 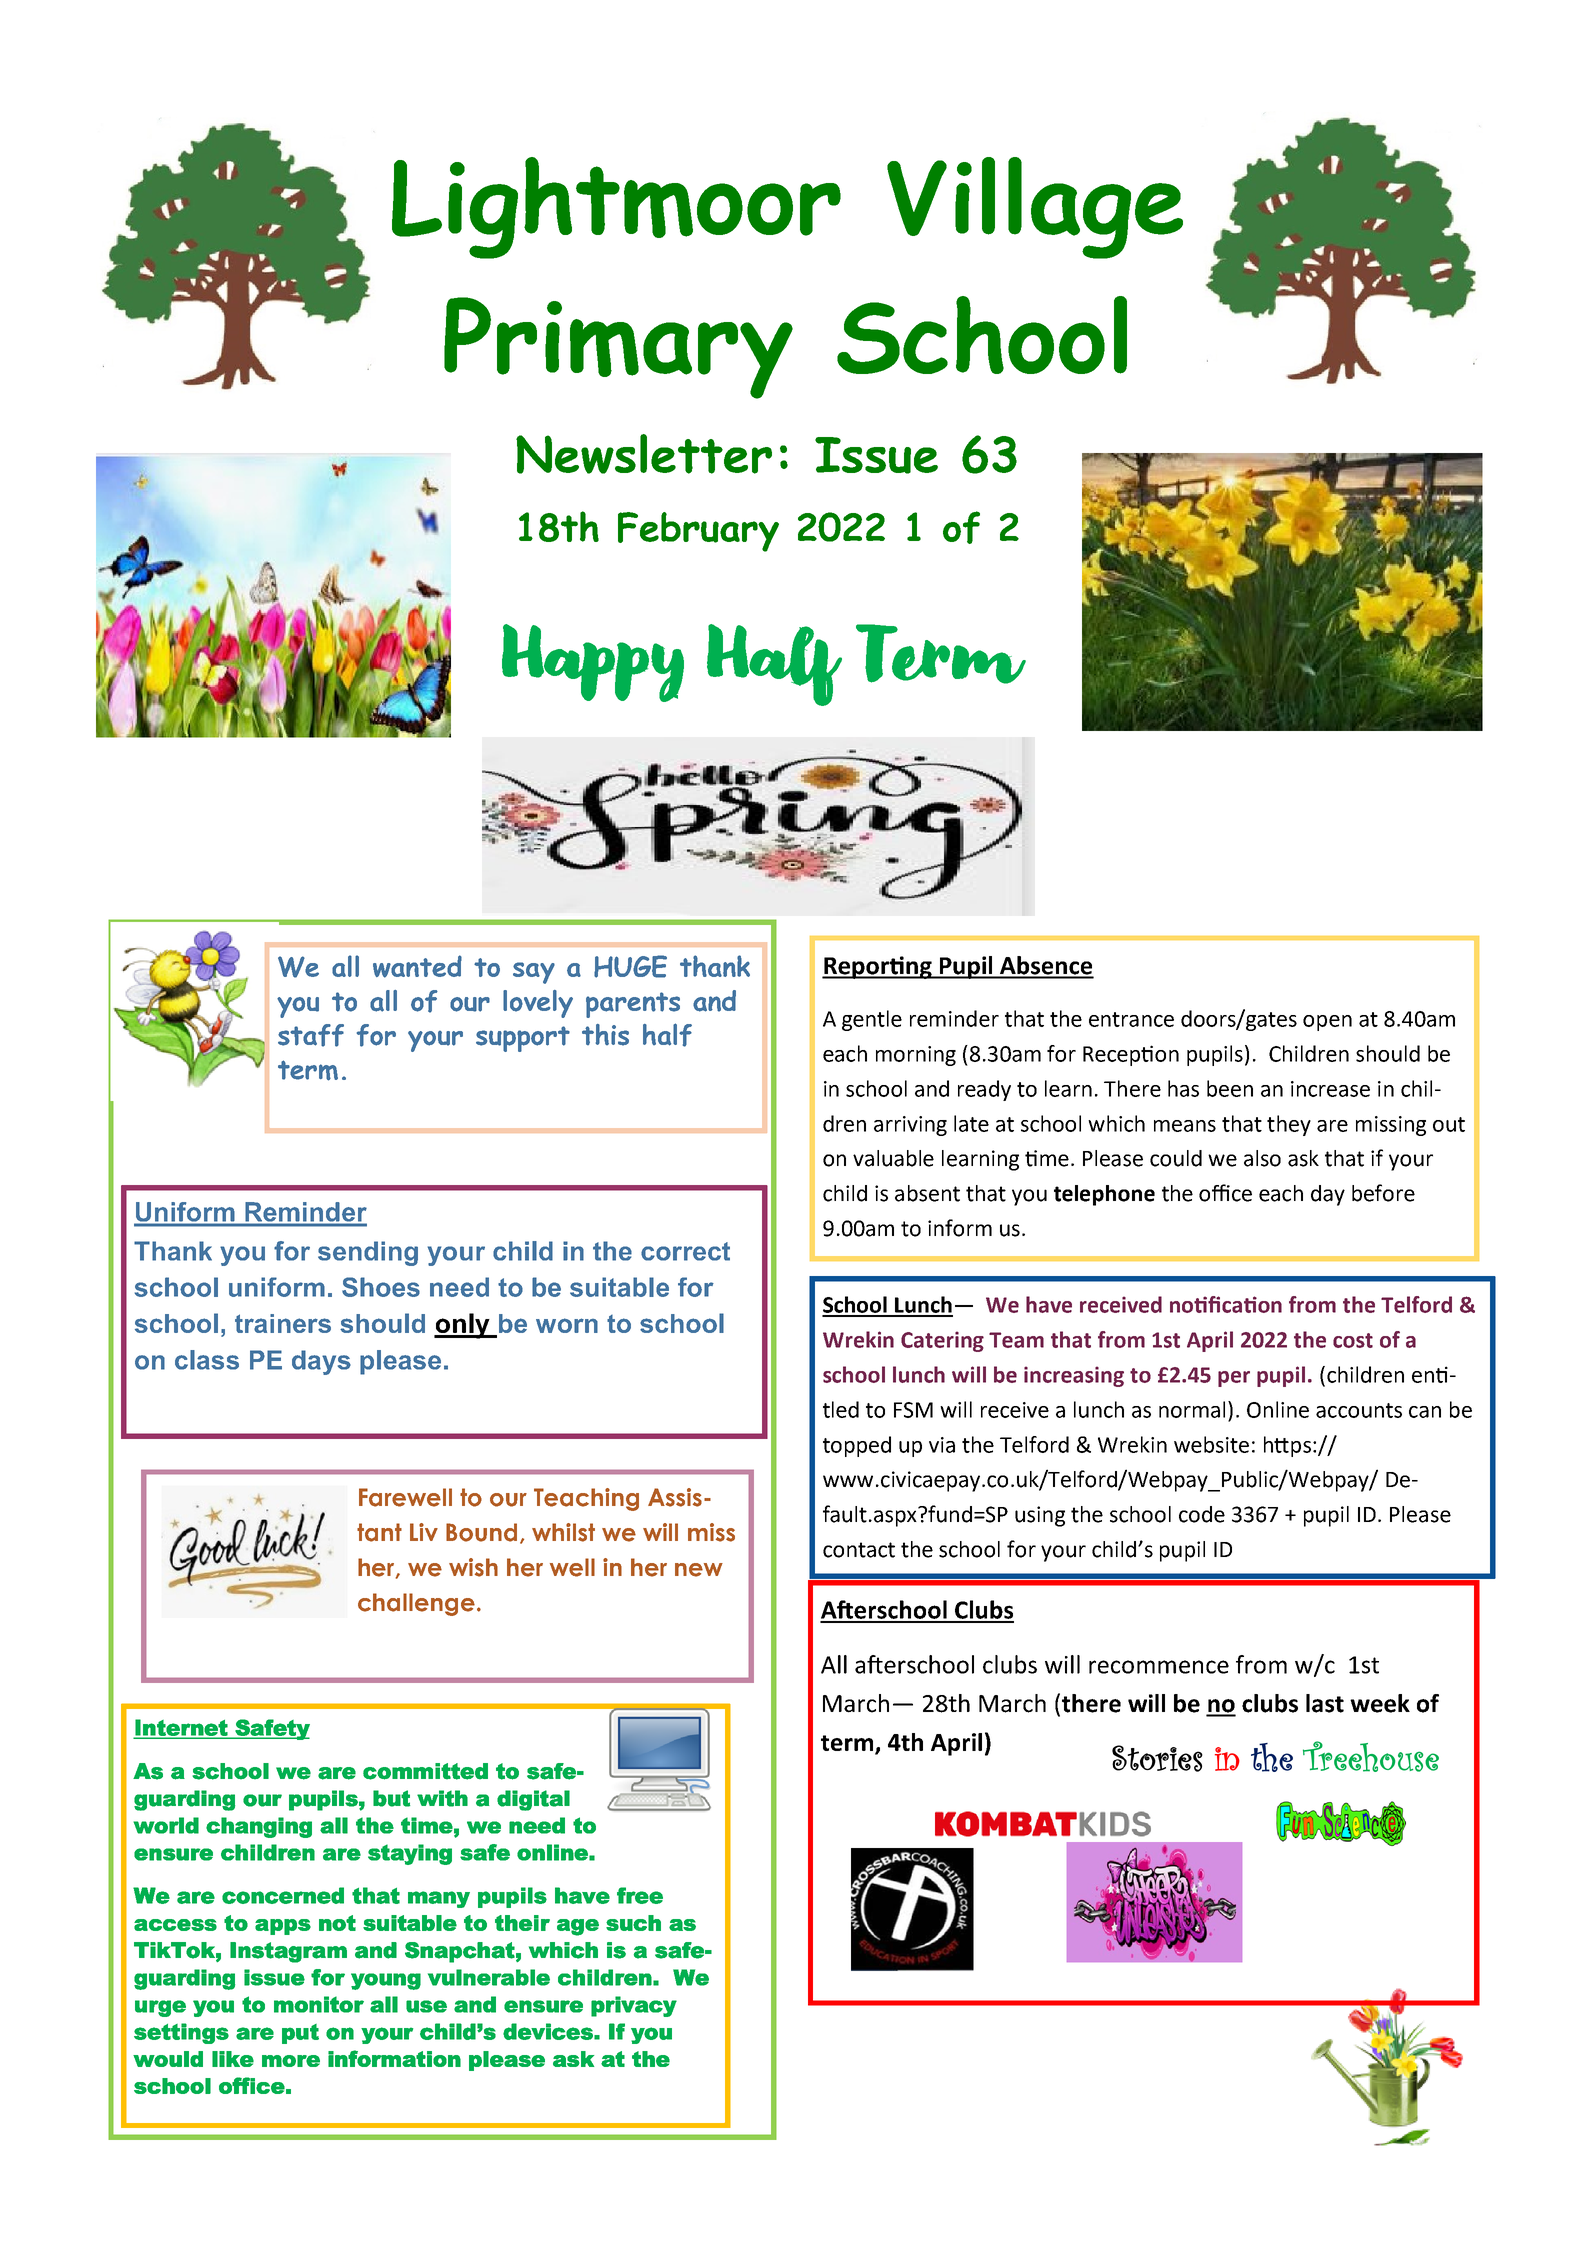 What do you see at coordinates (319, 2004) in the image?
I see `monitor` at bounding box center [319, 2004].
